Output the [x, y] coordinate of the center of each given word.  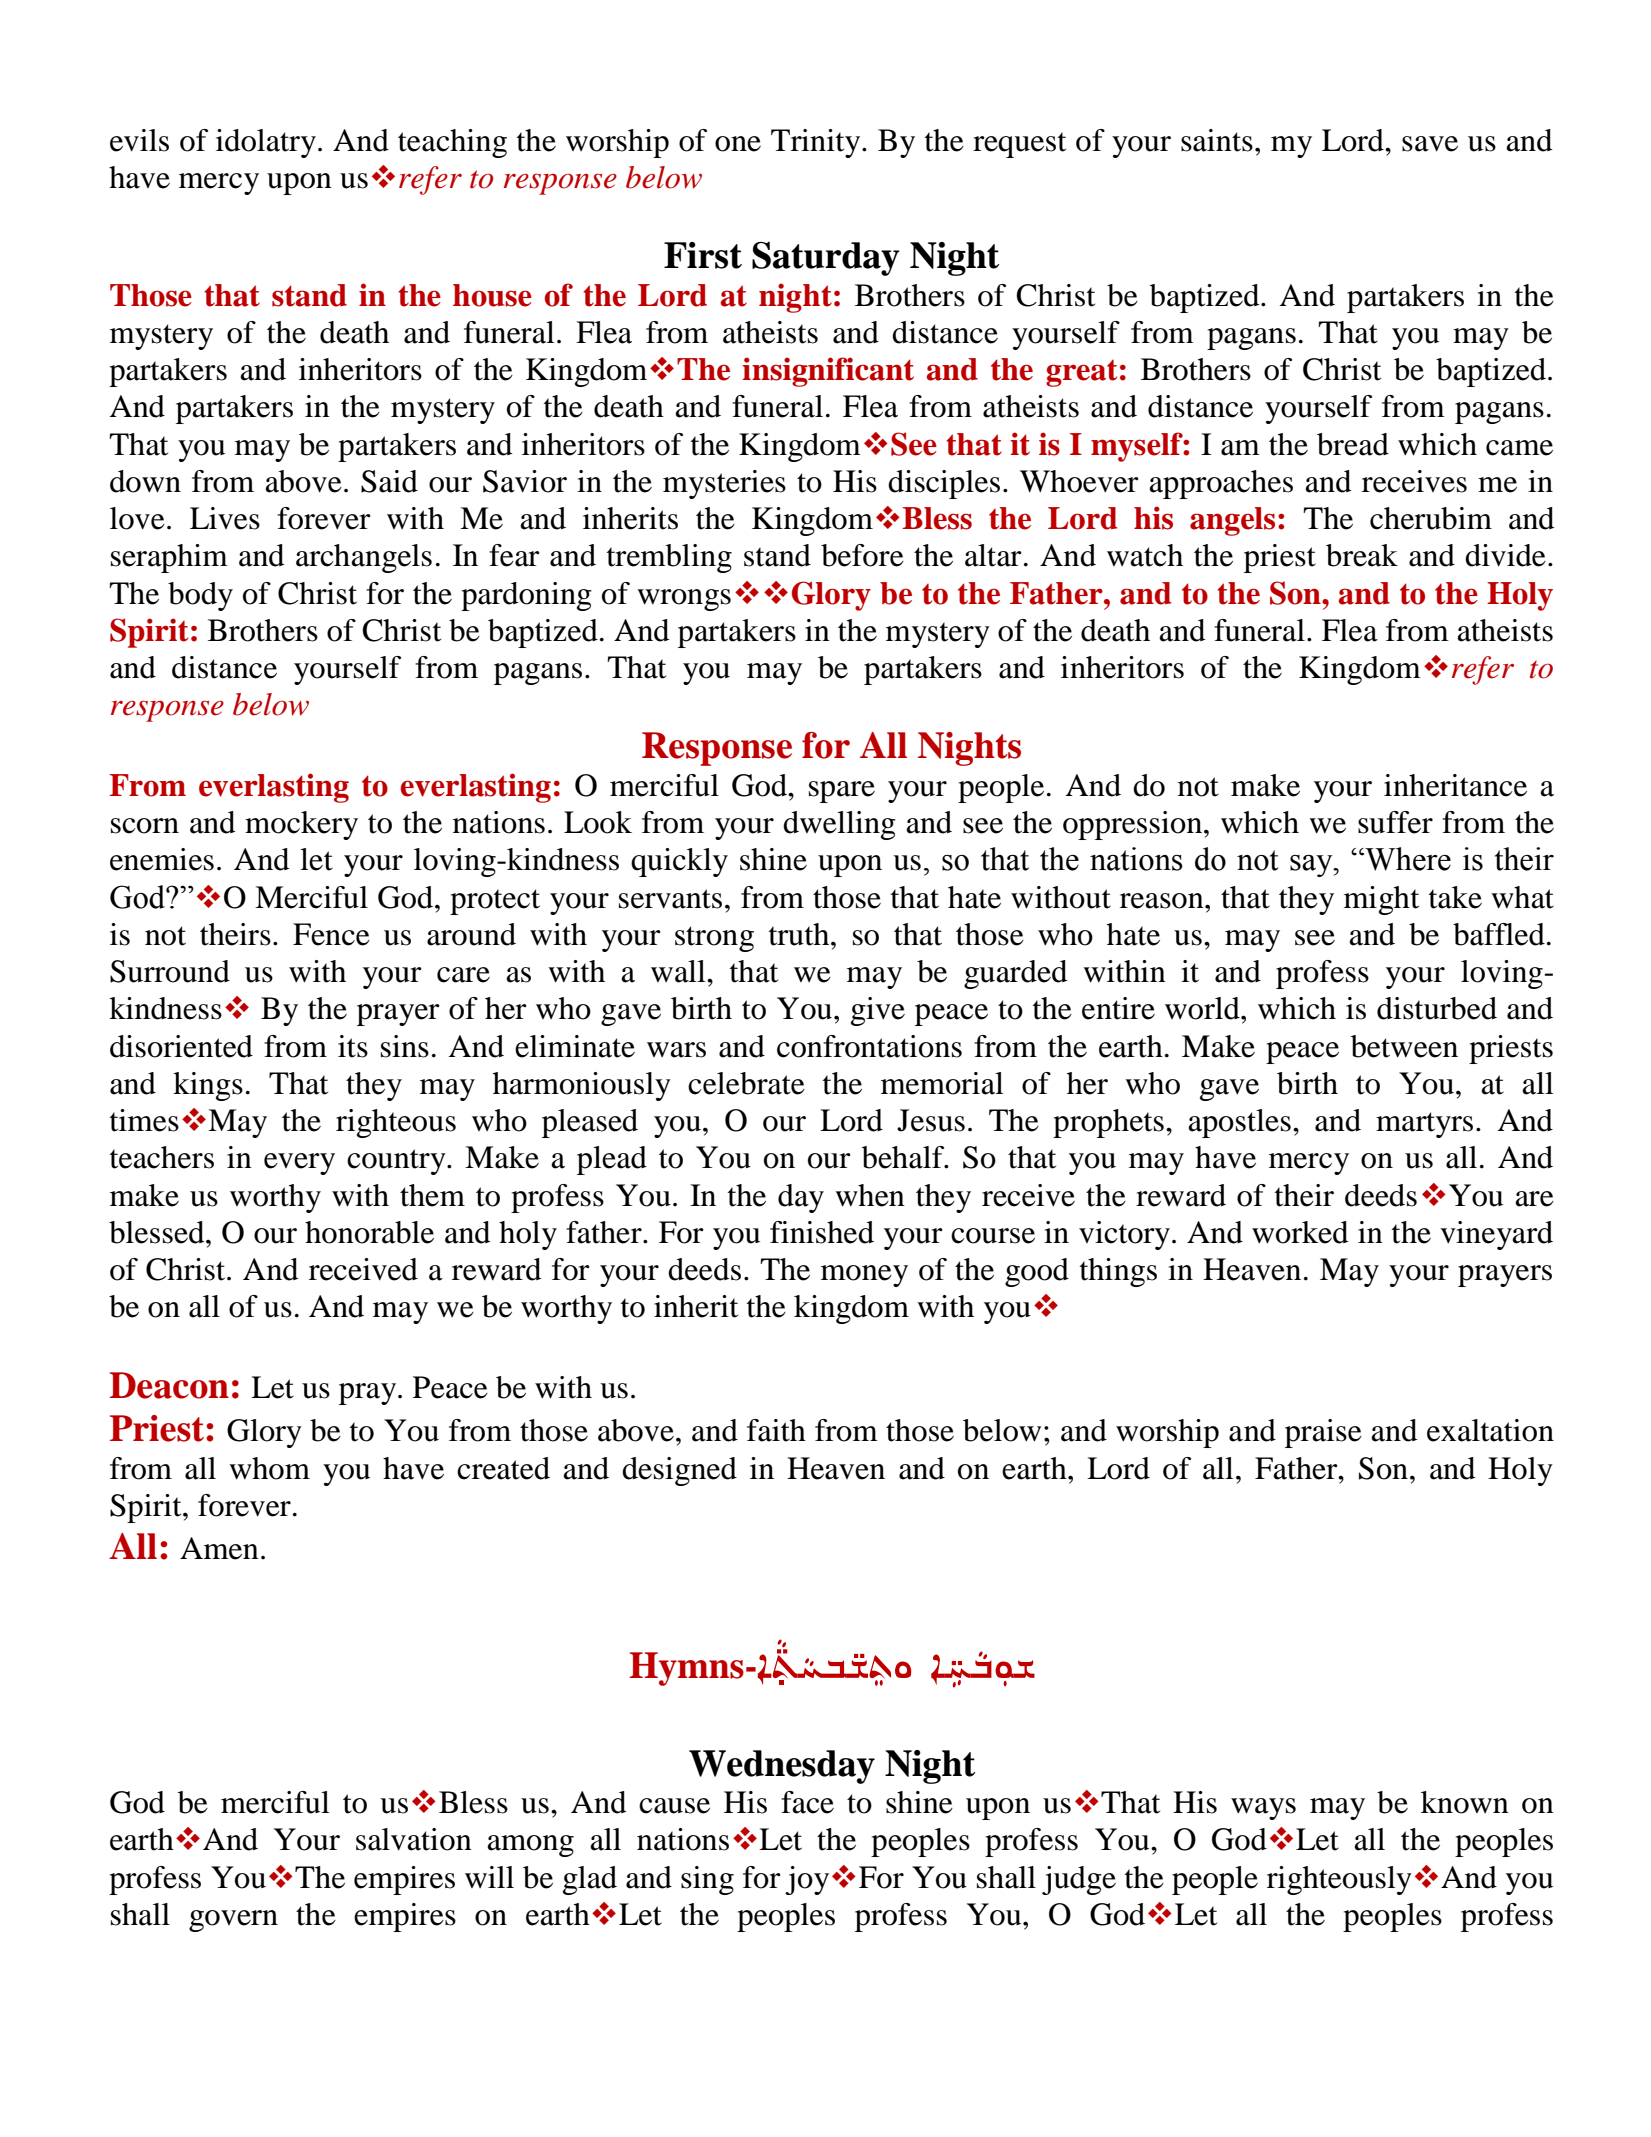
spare [842, 792]
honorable [369, 1232]
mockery [301, 825]
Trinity [817, 143]
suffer [1395, 822]
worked [1300, 1232]
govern [233, 1921]
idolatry [266, 143]
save [1430, 144]
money [864, 1276]
